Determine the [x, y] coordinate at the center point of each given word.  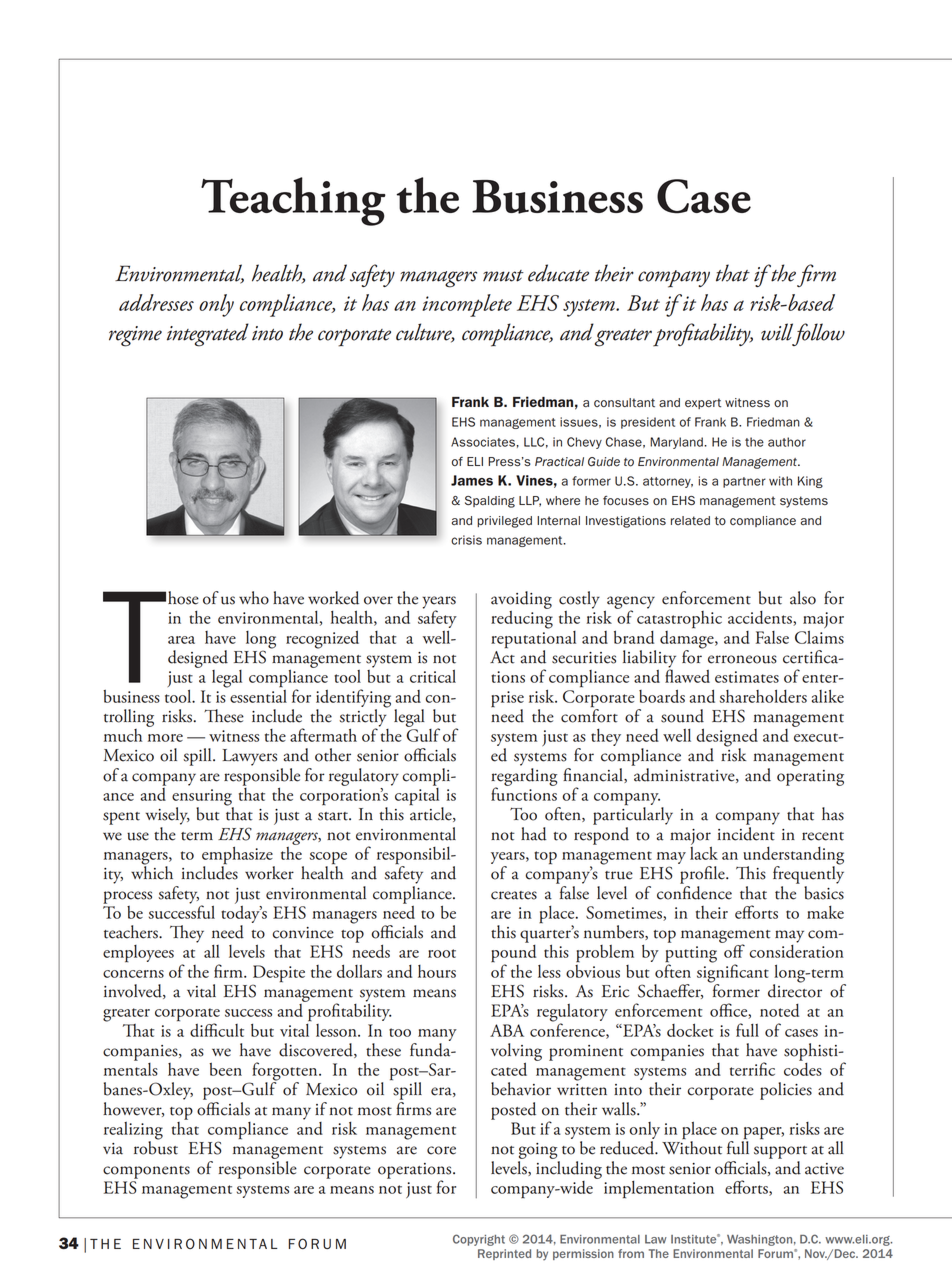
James [472, 480]
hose [183, 598]
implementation [659, 1190]
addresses [156, 302]
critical [433, 676]
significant [733, 973]
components [146, 1172]
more [165, 738]
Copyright [479, 1240]
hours [437, 971]
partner [744, 482]
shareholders [763, 696]
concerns [133, 974]
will [777, 332]
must [503, 276]
